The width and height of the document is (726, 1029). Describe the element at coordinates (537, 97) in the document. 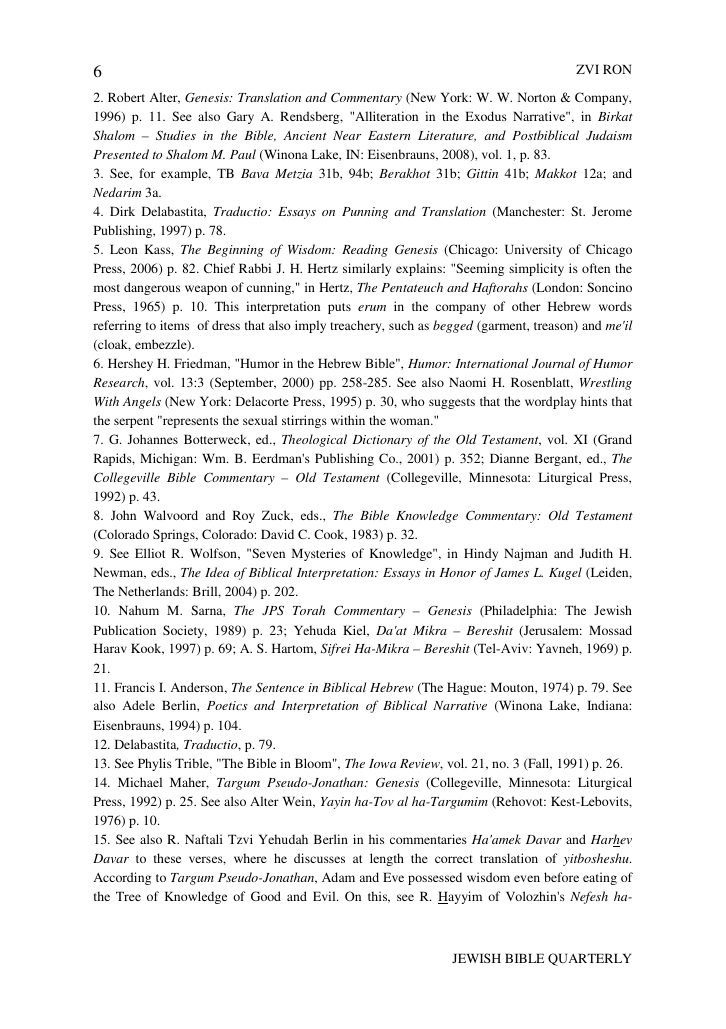

I see `Norton` at that location.
